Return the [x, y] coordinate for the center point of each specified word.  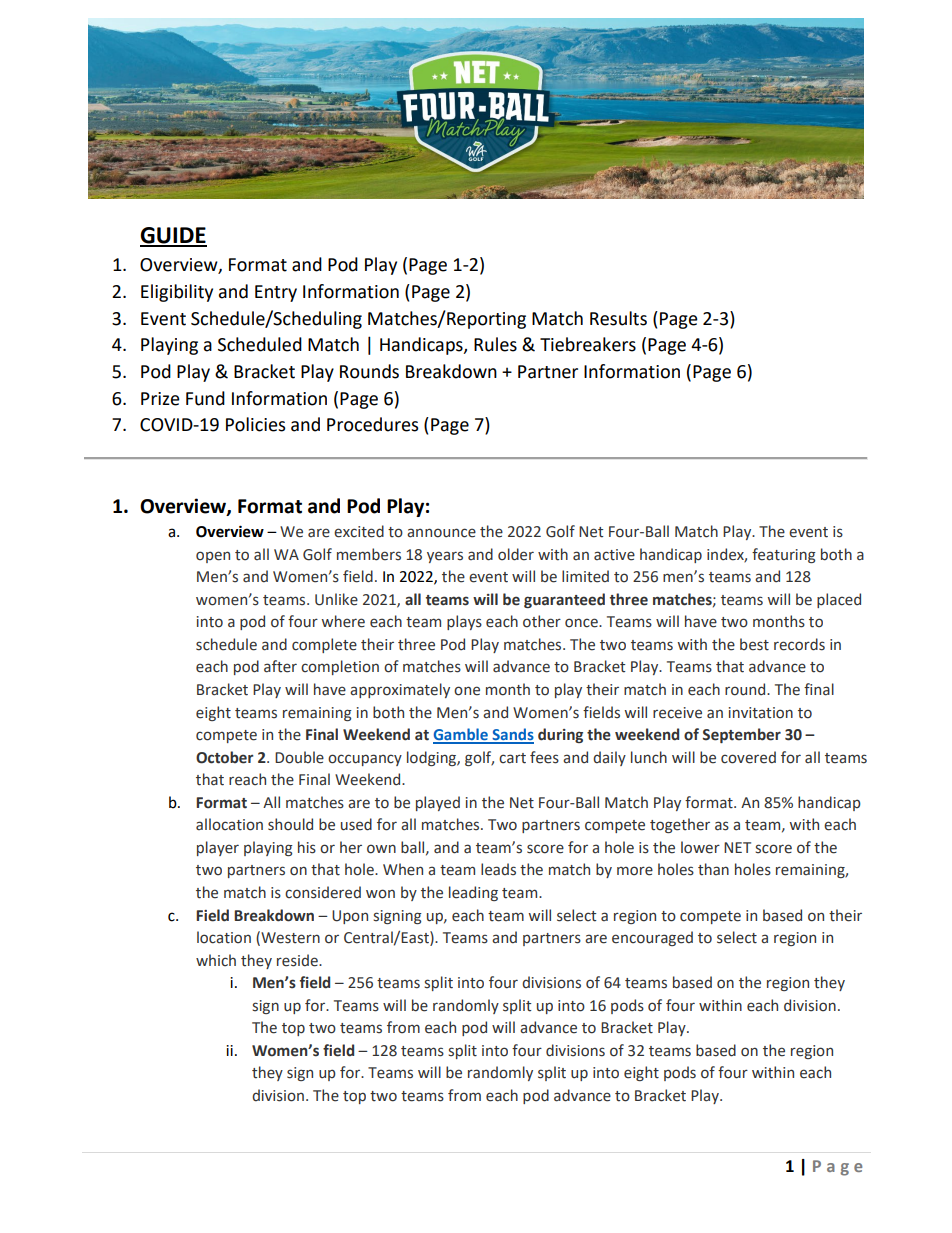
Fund [205, 398]
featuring [784, 555]
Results [618, 318]
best [754, 644]
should [290, 824]
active [614, 555]
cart [512, 758]
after [280, 666]
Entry [276, 293]
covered [748, 757]
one [467, 691]
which [216, 960]
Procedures [372, 424]
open [213, 557]
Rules [495, 344]
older [516, 554]
